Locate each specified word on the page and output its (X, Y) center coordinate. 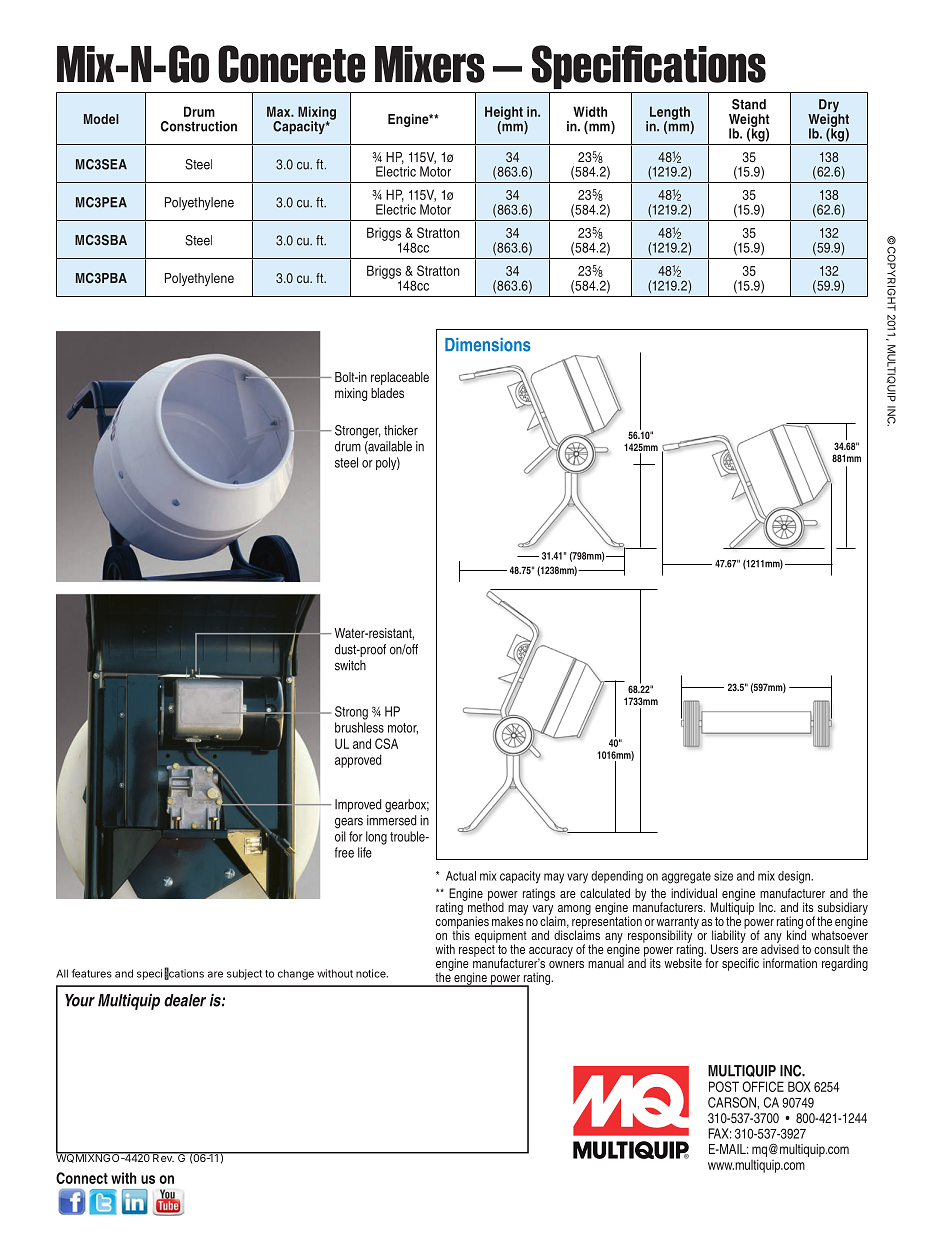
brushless (359, 727)
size (723, 876)
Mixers (430, 64)
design (795, 877)
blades (387, 393)
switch (350, 665)
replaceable (400, 378)
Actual (461, 876)
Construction (199, 126)
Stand (749, 104)
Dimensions (488, 345)
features (92, 973)
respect (477, 951)
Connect (82, 1178)
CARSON (733, 1102)
